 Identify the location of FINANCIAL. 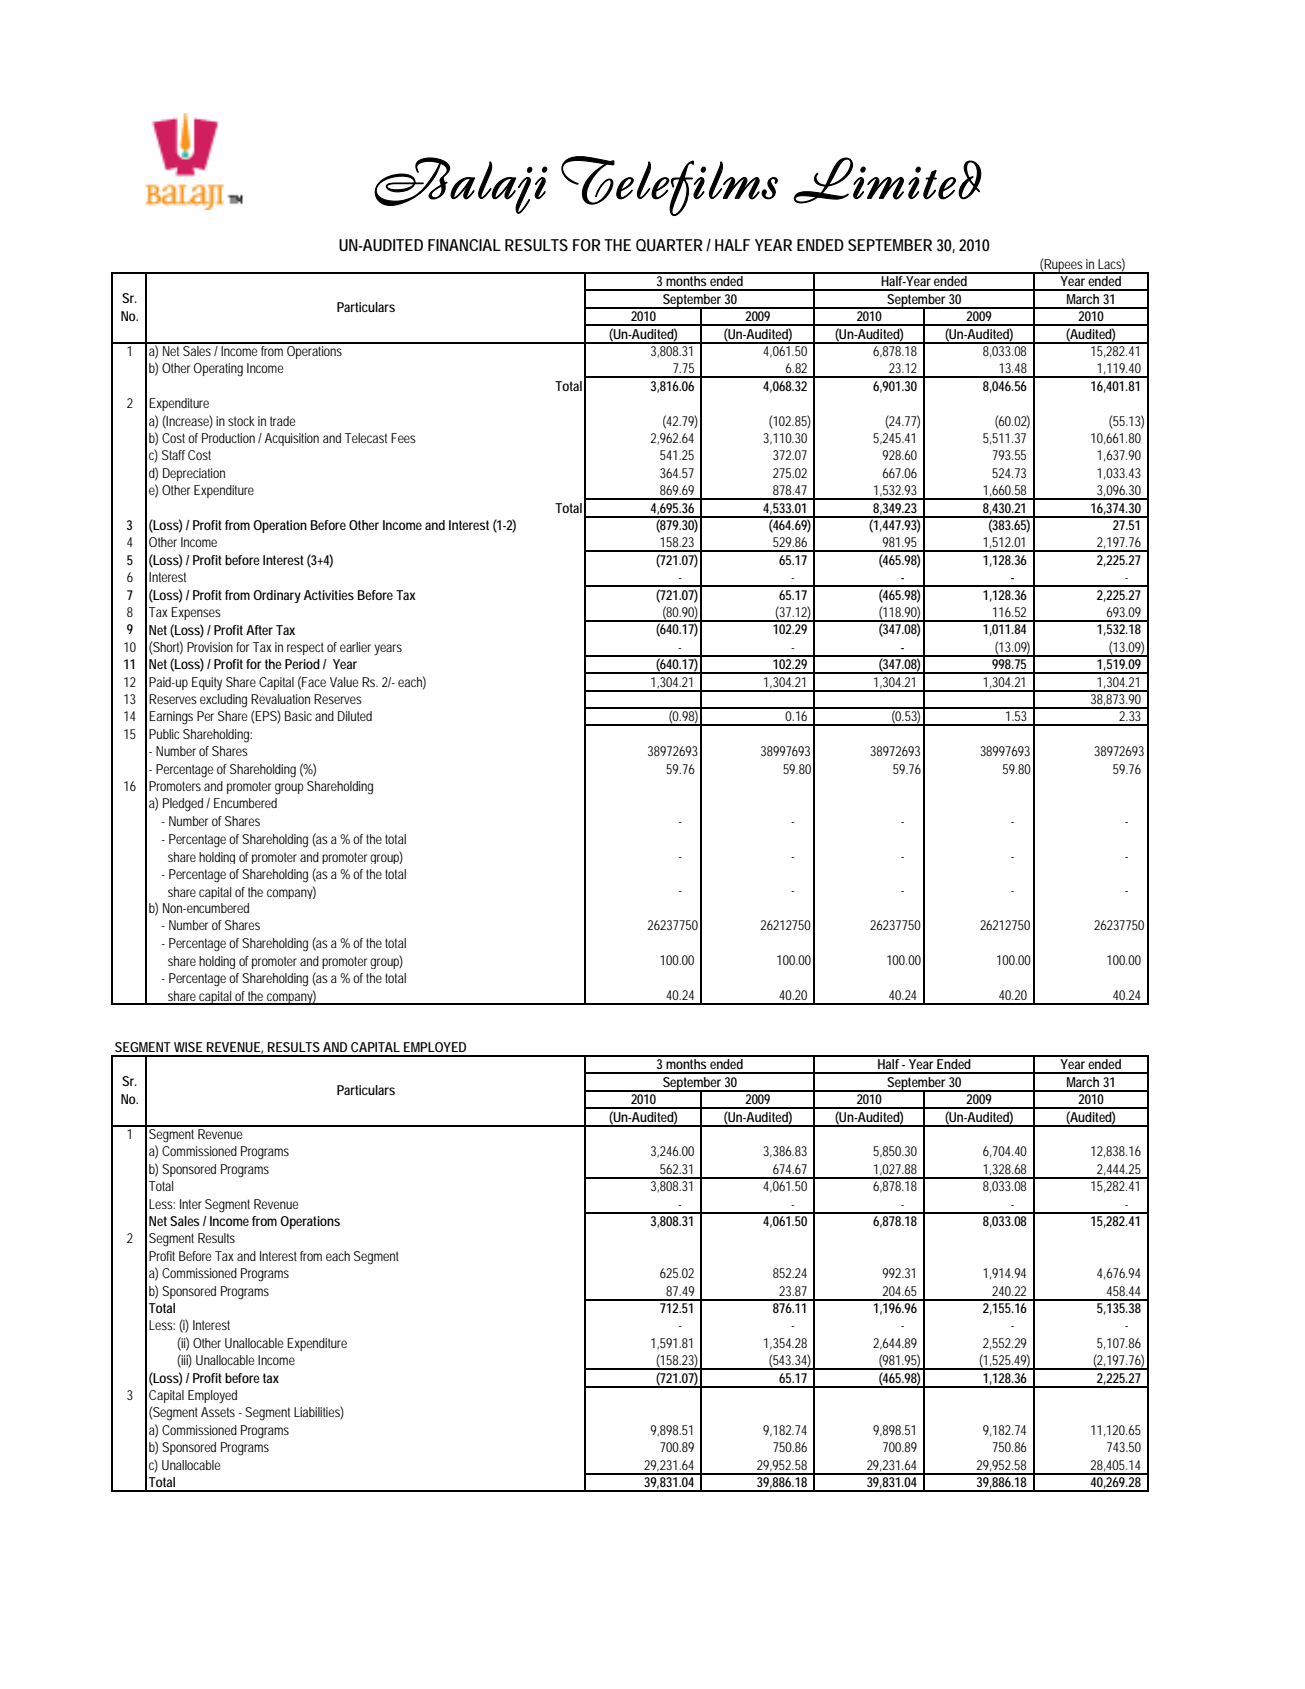
(464, 245).
